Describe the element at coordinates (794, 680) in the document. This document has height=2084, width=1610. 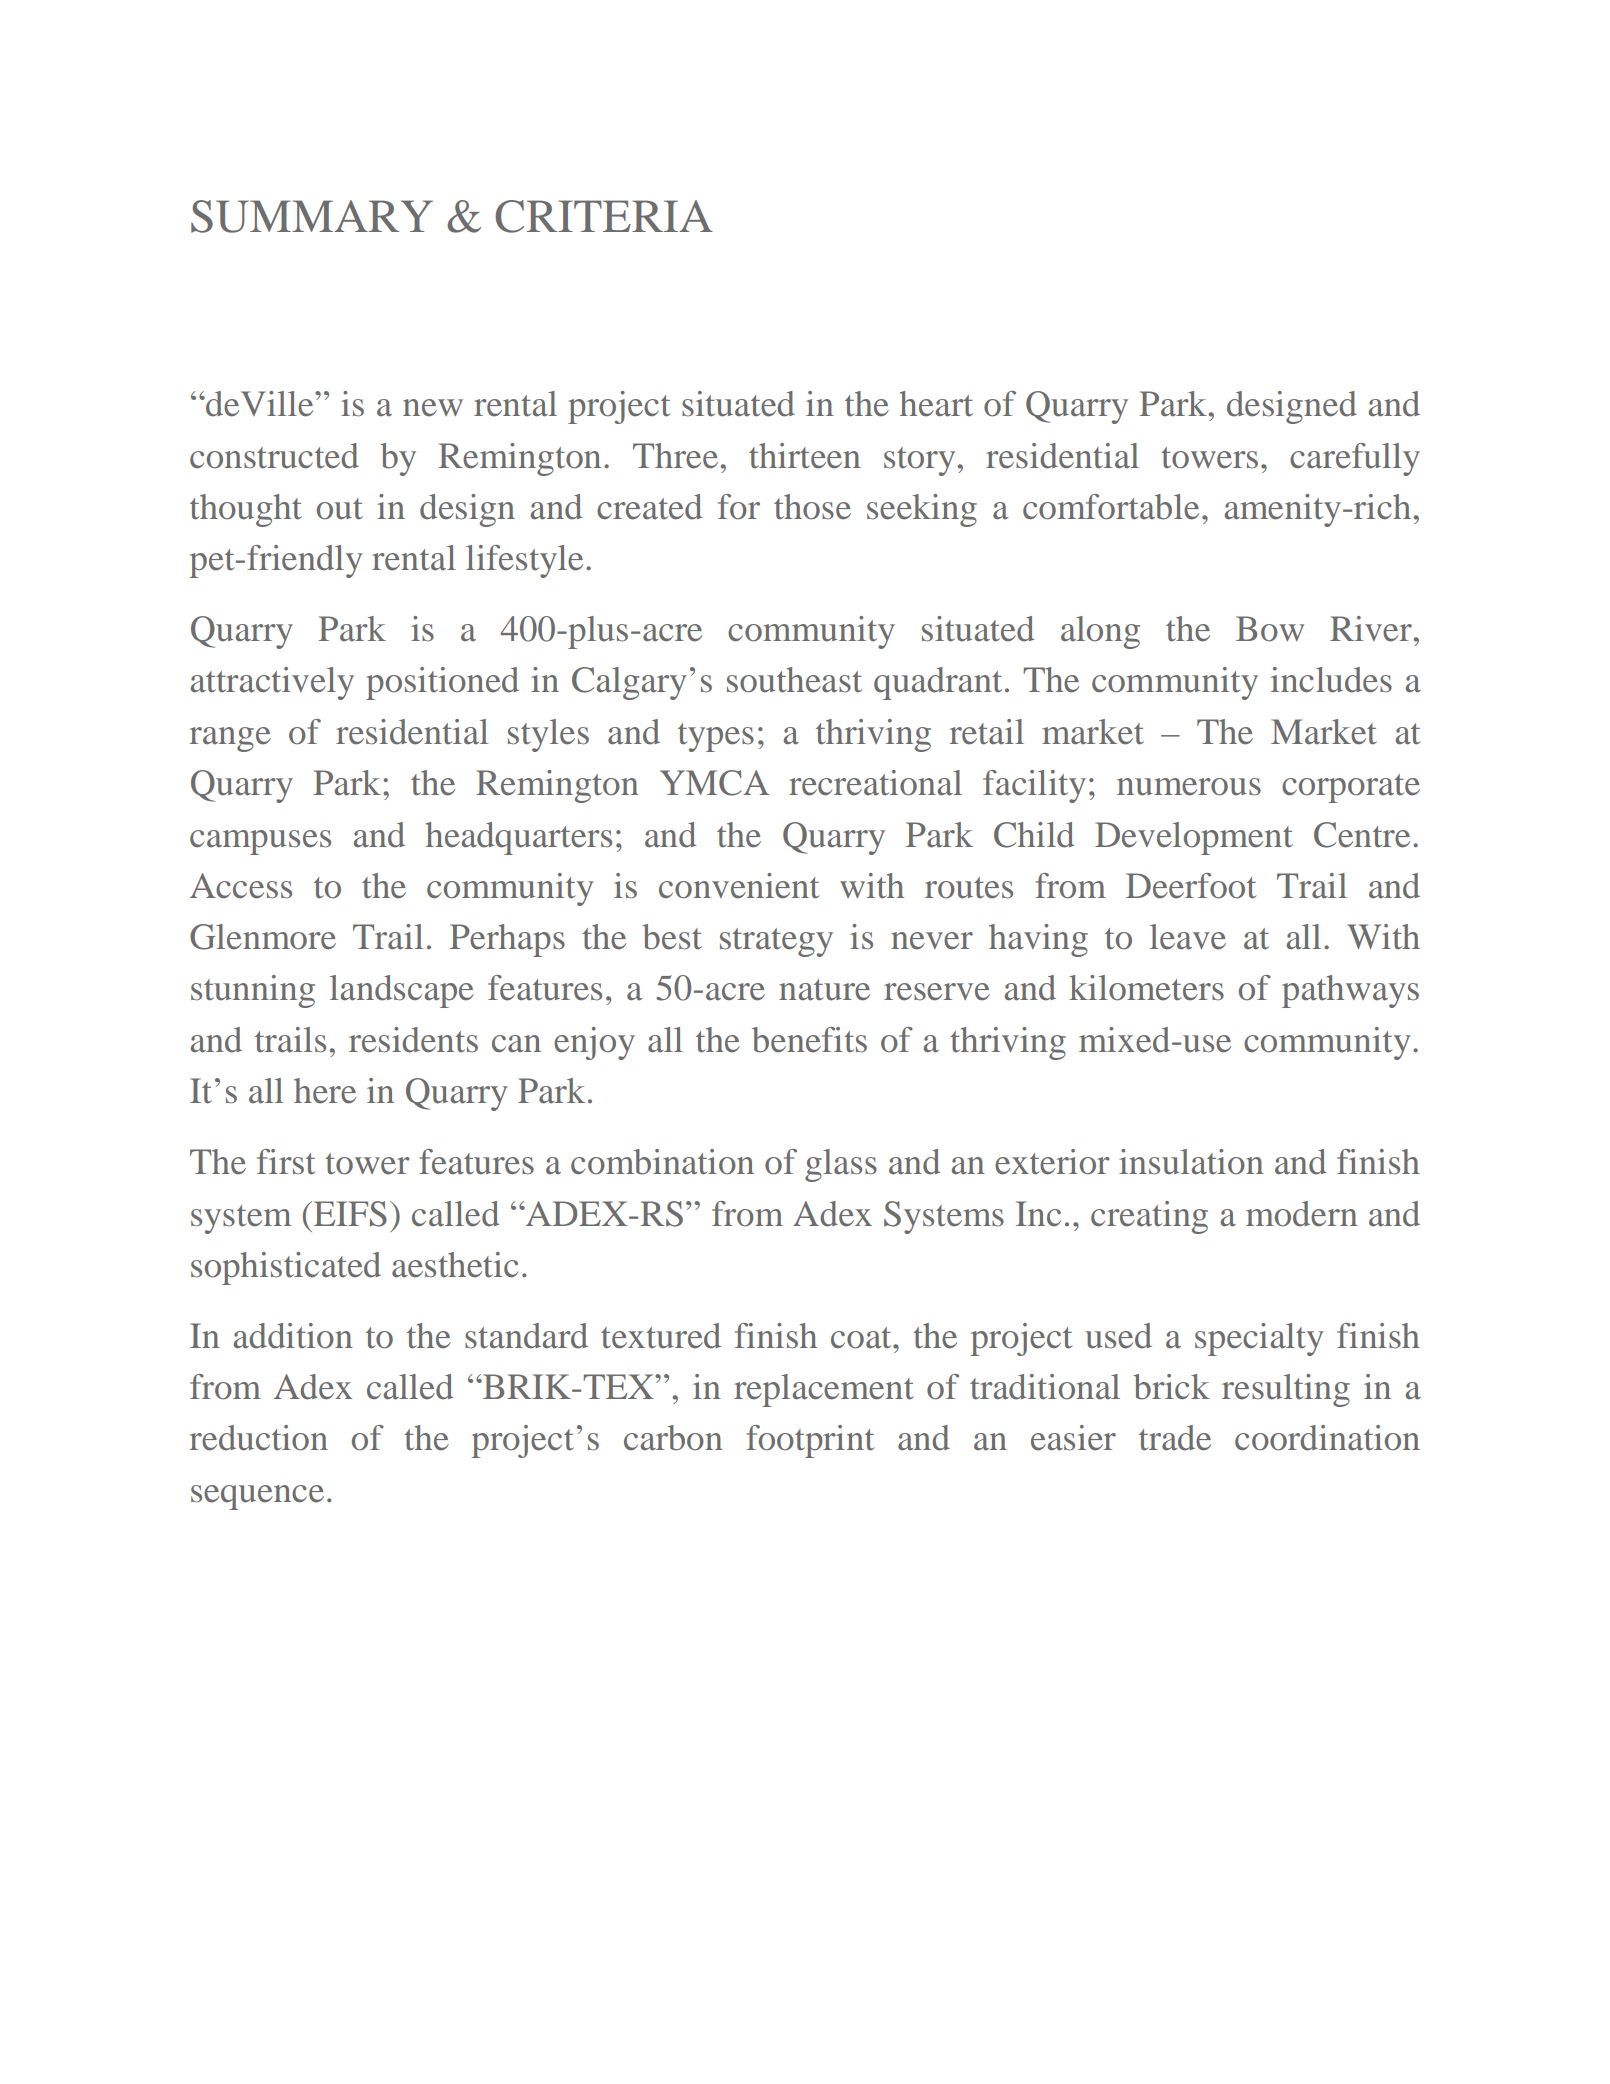
I see `southeast` at that location.
